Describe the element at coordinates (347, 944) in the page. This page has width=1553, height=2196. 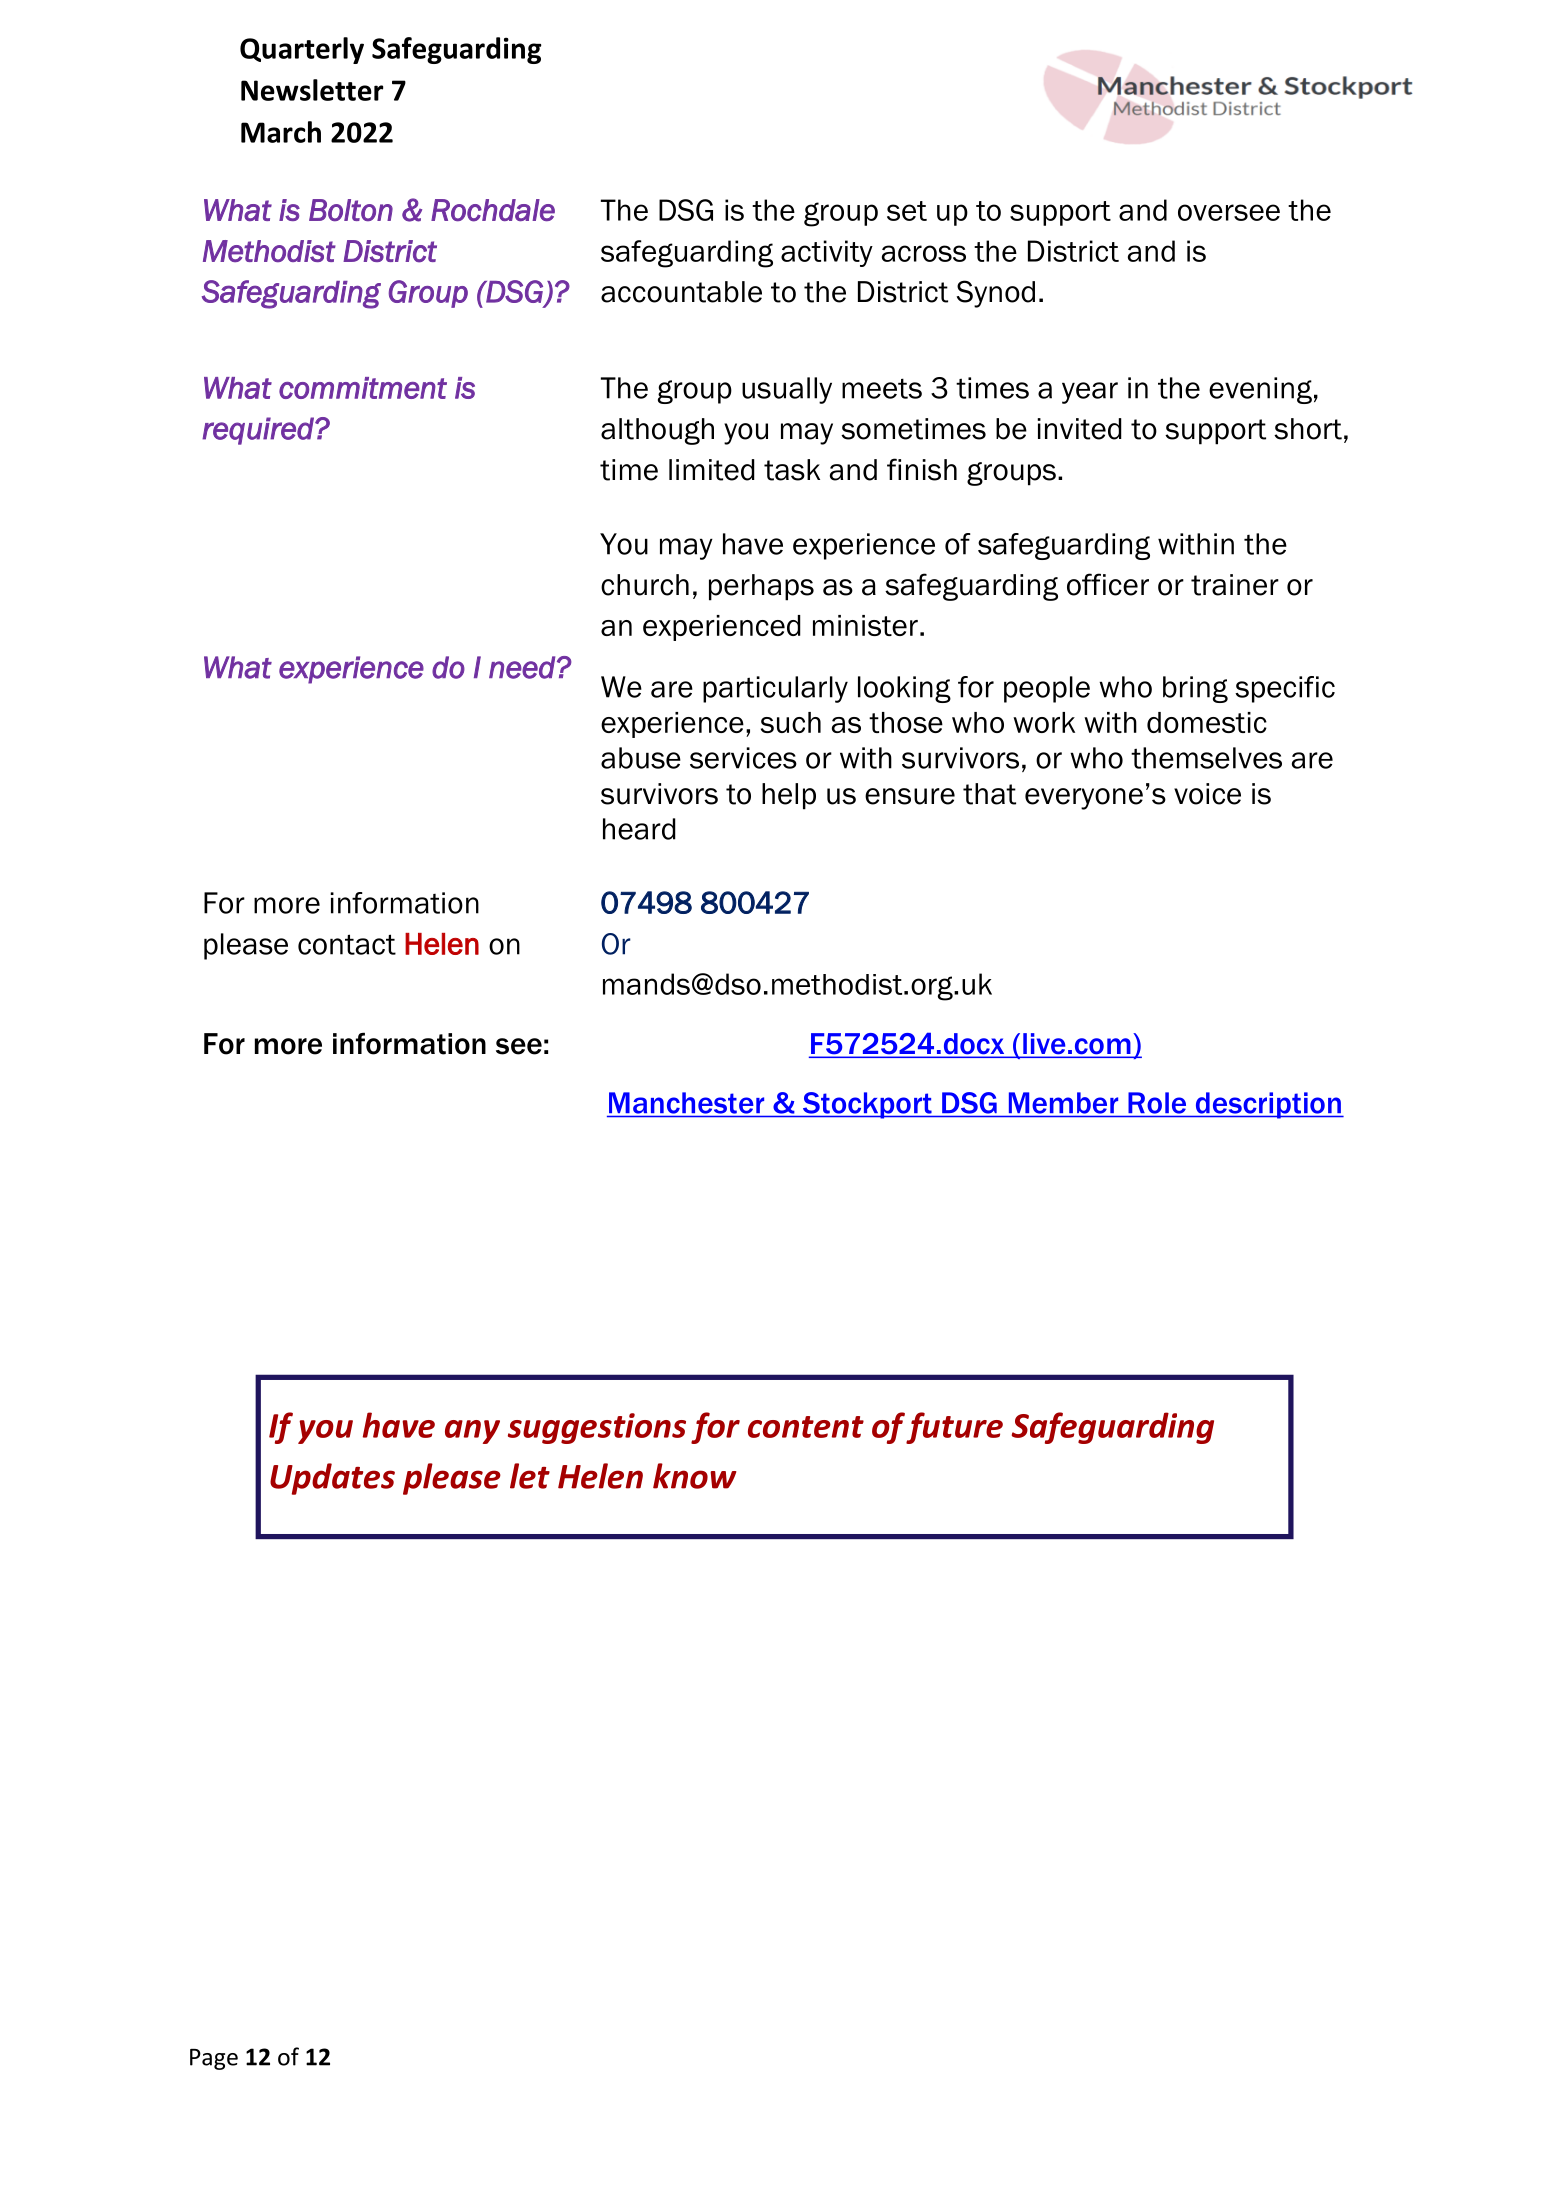
I see `contact` at that location.
